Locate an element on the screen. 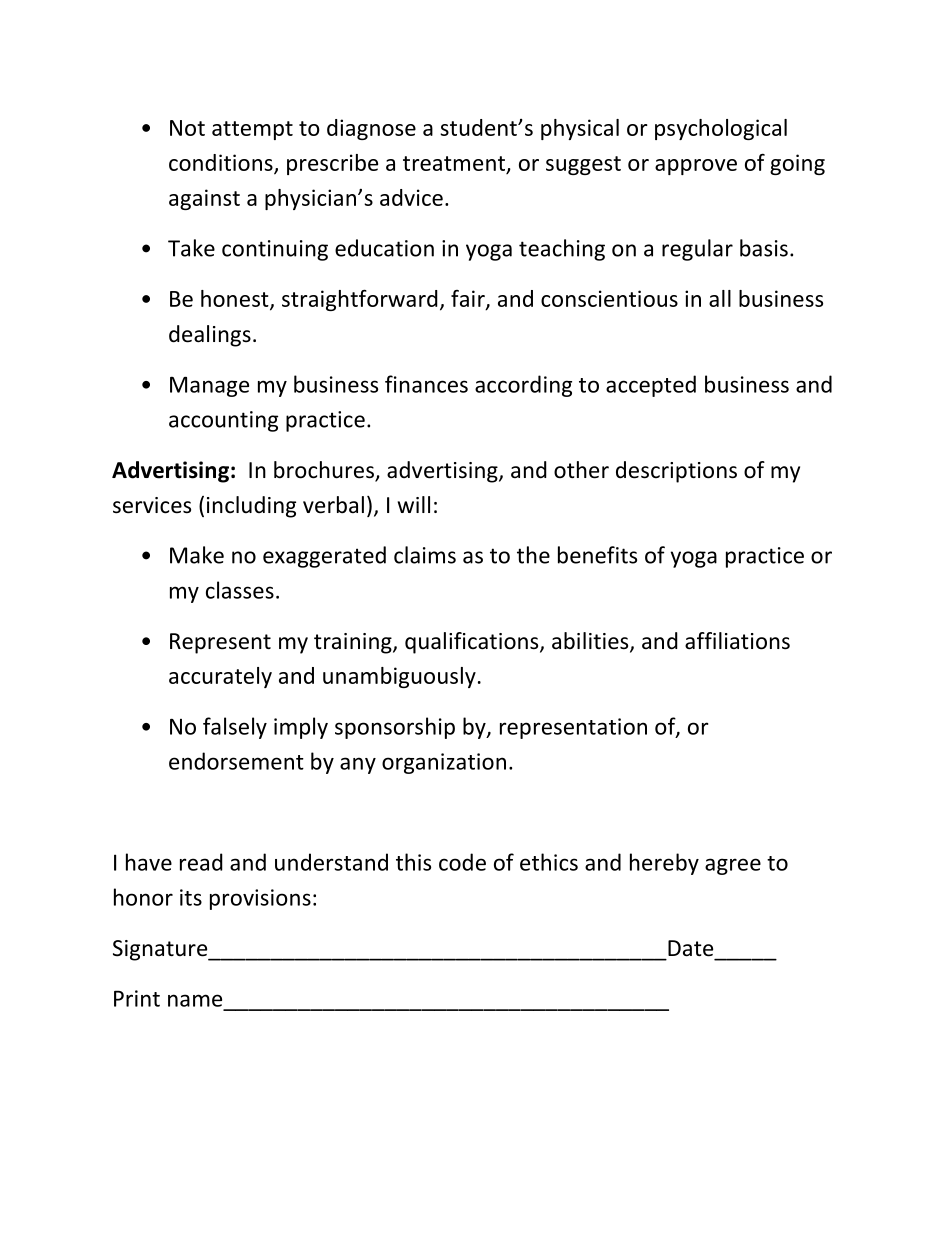 This screenshot has height=1233, width=952. fair is located at coordinates (469, 299).
